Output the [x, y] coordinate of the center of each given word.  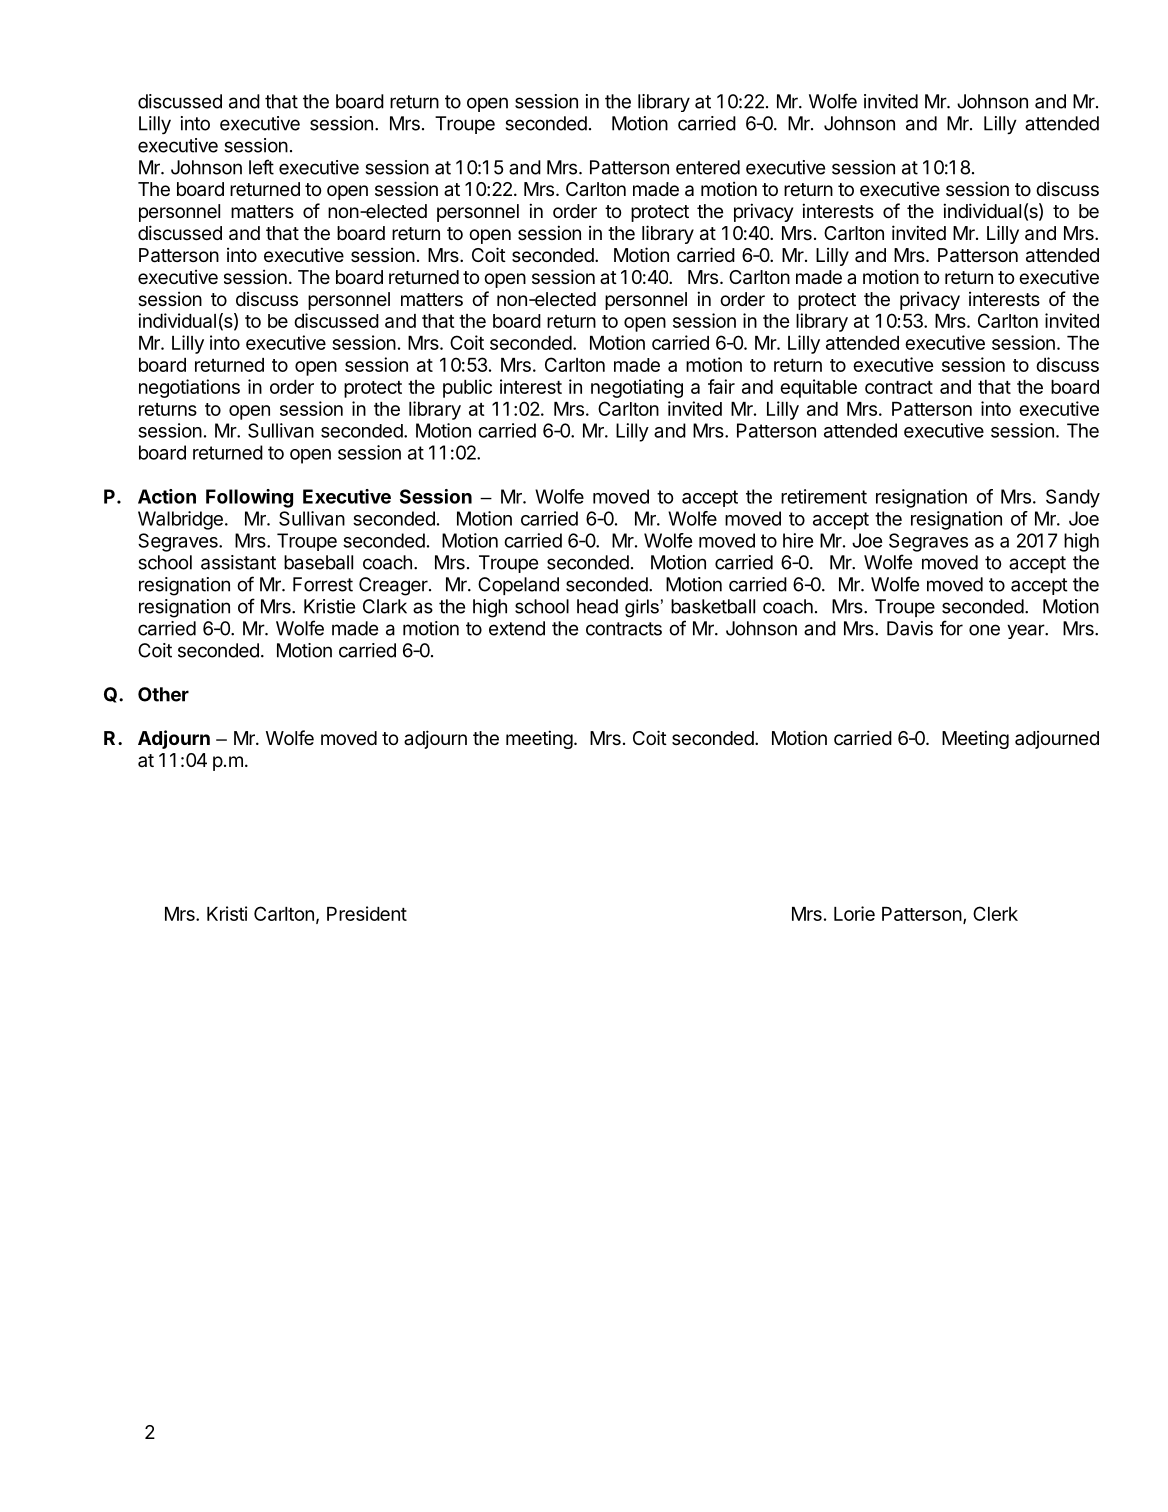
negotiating [637, 388]
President [367, 913]
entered [708, 167]
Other [163, 694]
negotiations [189, 388]
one [984, 630]
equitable [818, 388]
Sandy [1073, 498]
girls [642, 608]
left [261, 167]
